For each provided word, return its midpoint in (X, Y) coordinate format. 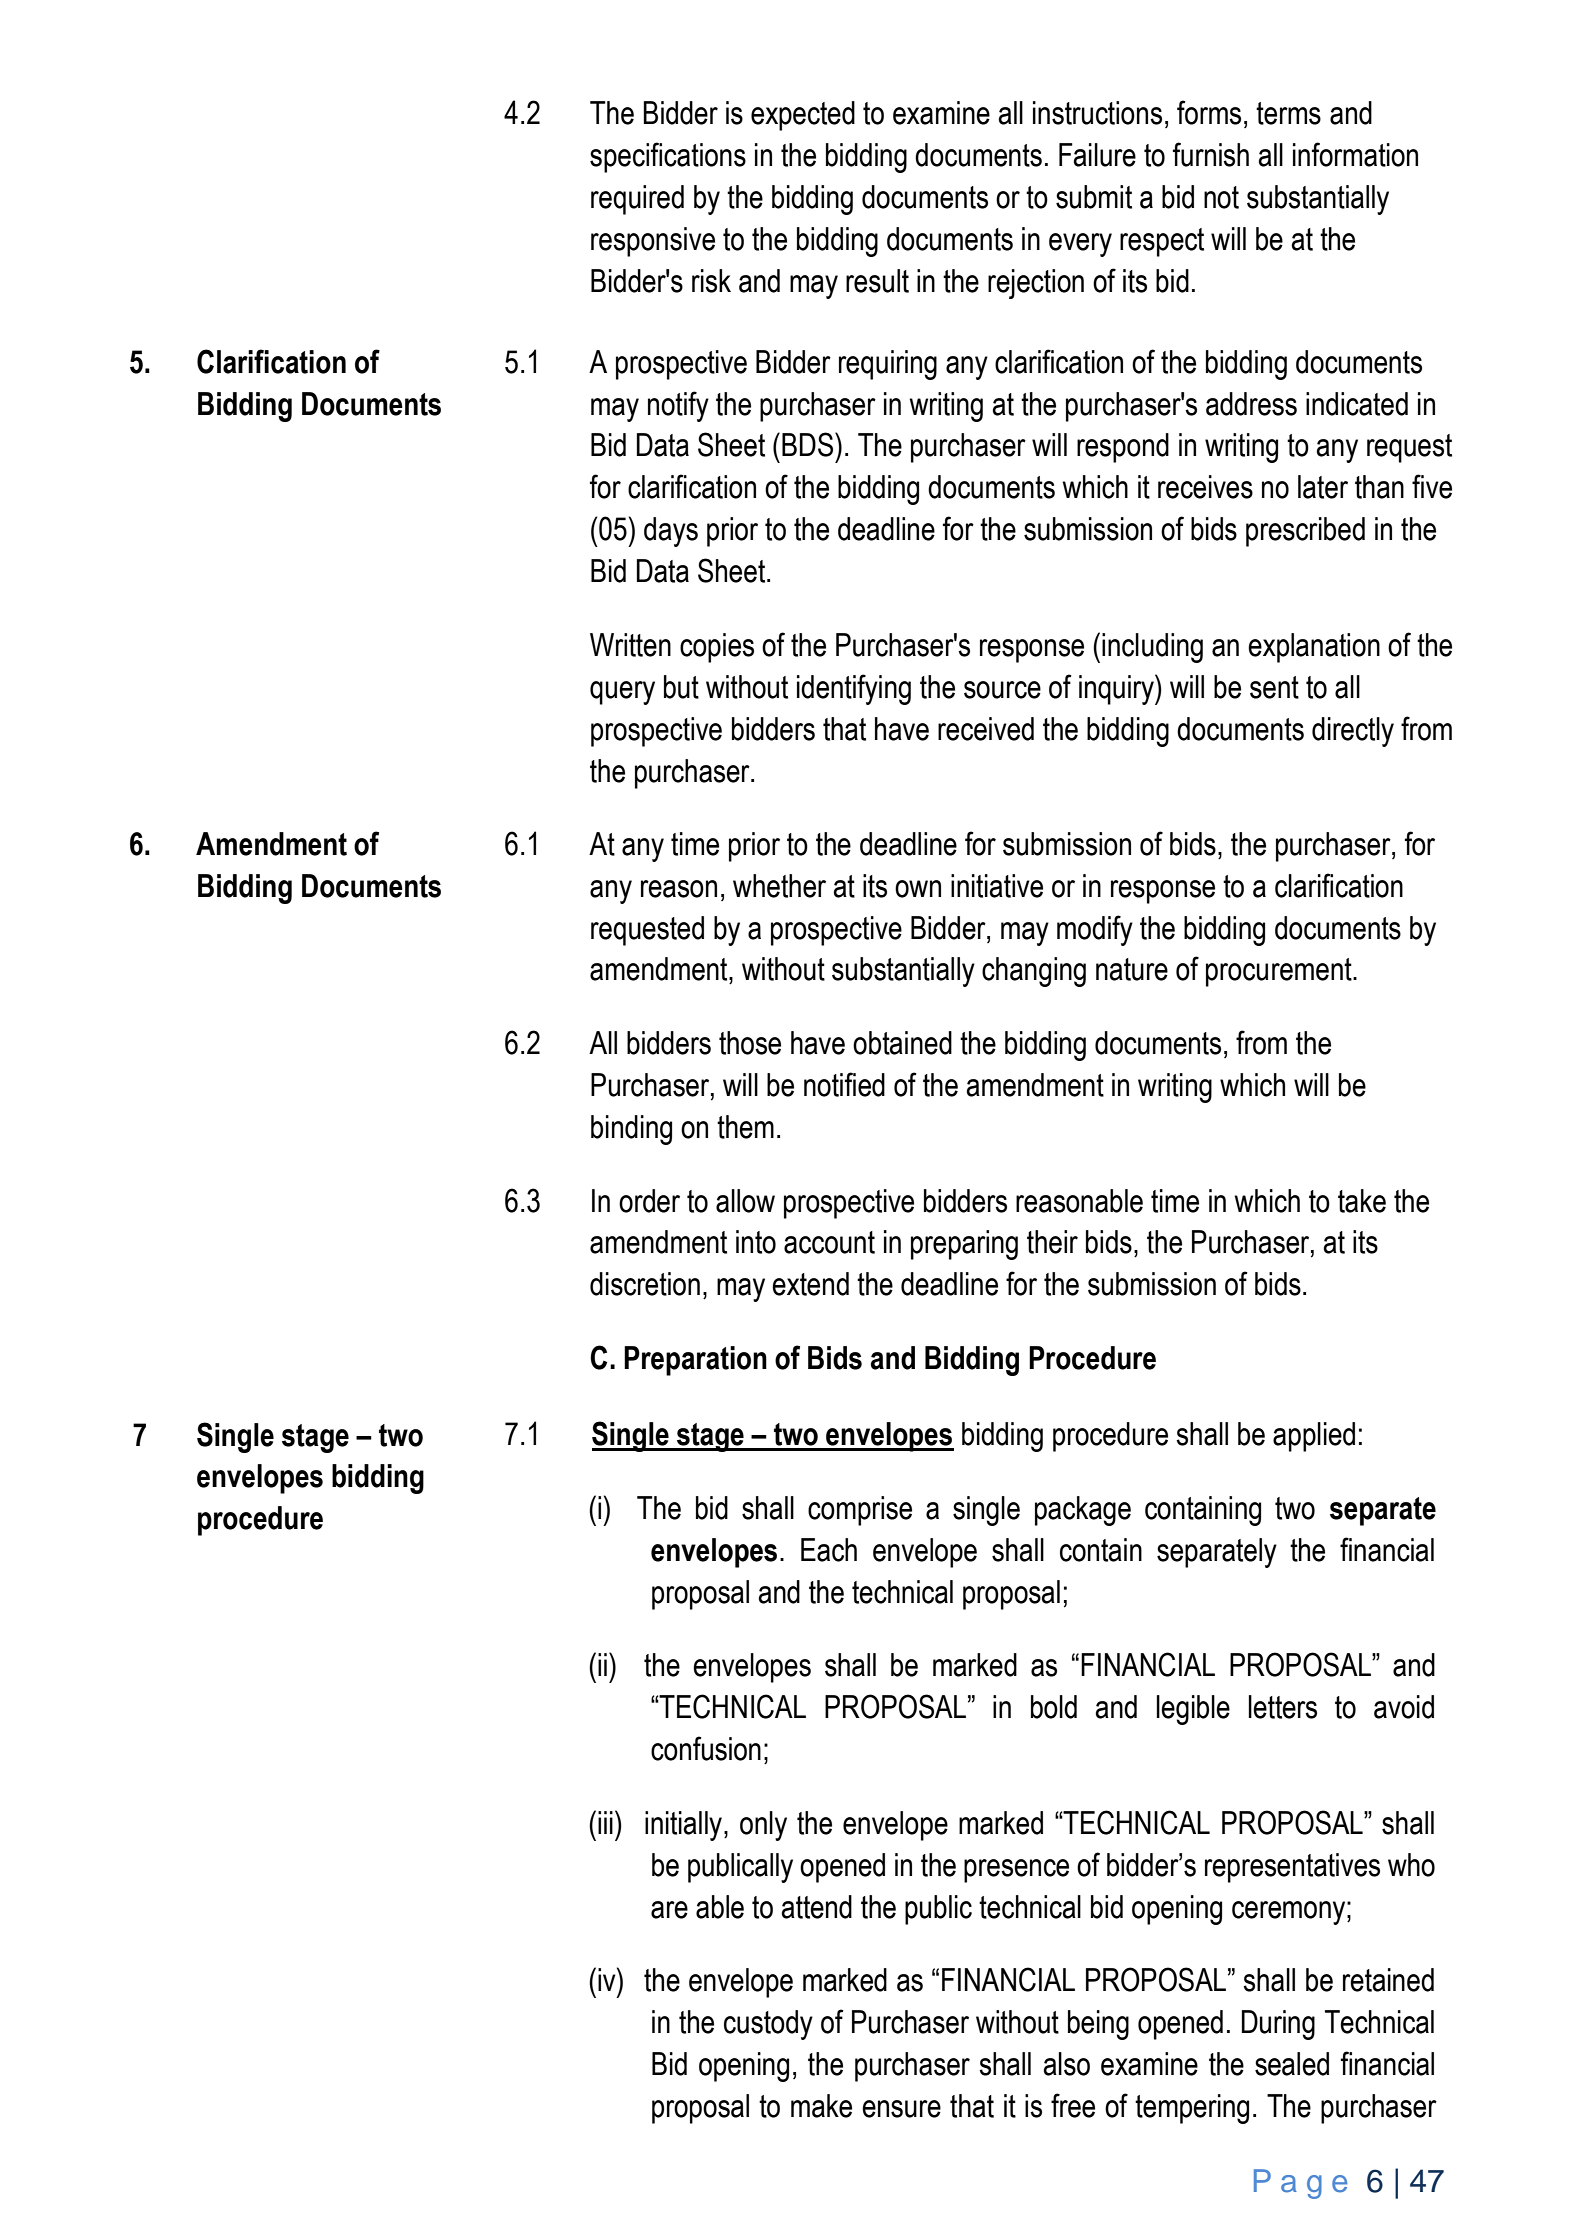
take (1362, 1201)
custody (768, 2025)
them (745, 1127)
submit (1094, 197)
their (1052, 1242)
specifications (668, 157)
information (1355, 154)
